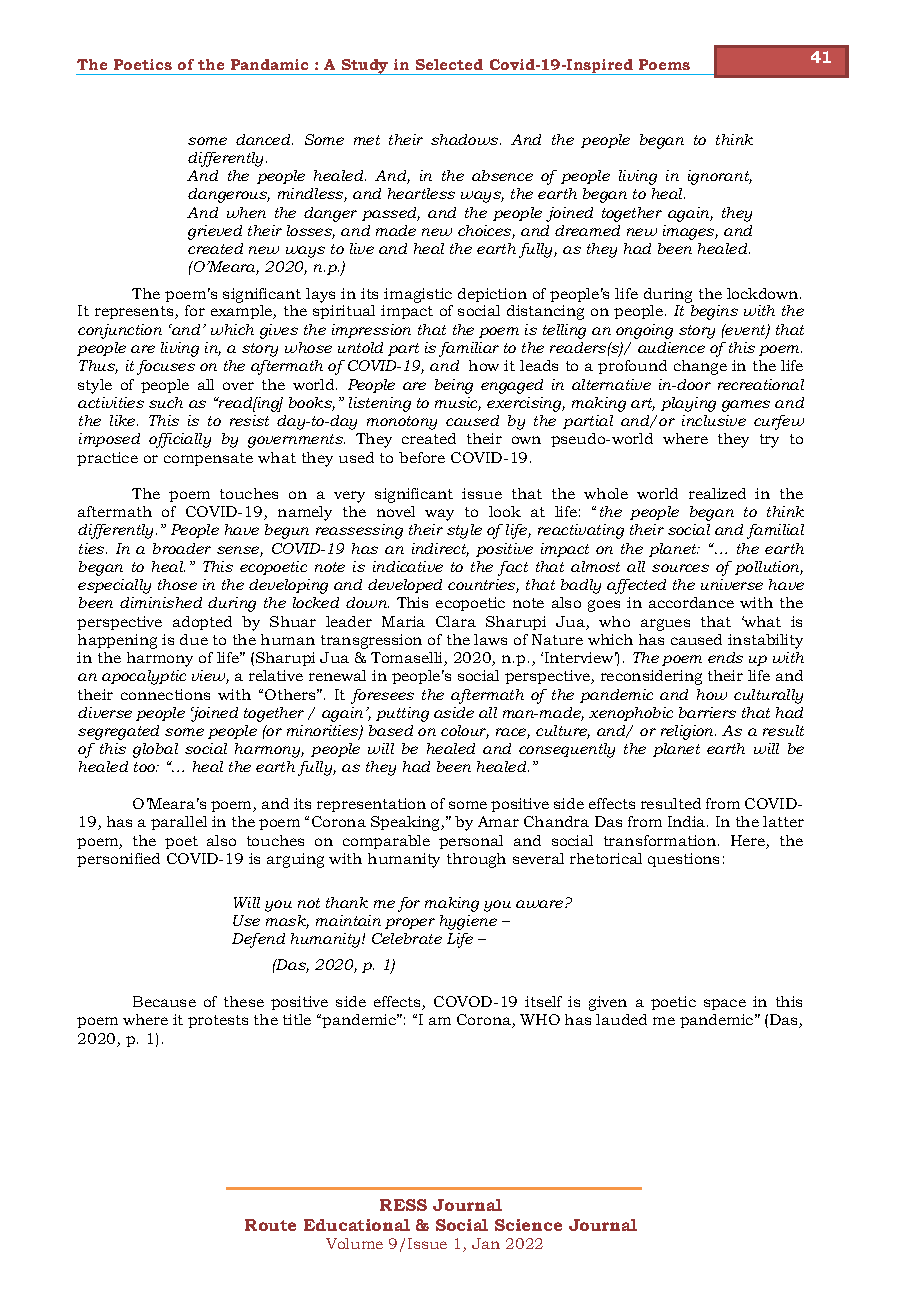  Describe the element at coordinates (135, 312) in the page. I see `represents` at that location.
